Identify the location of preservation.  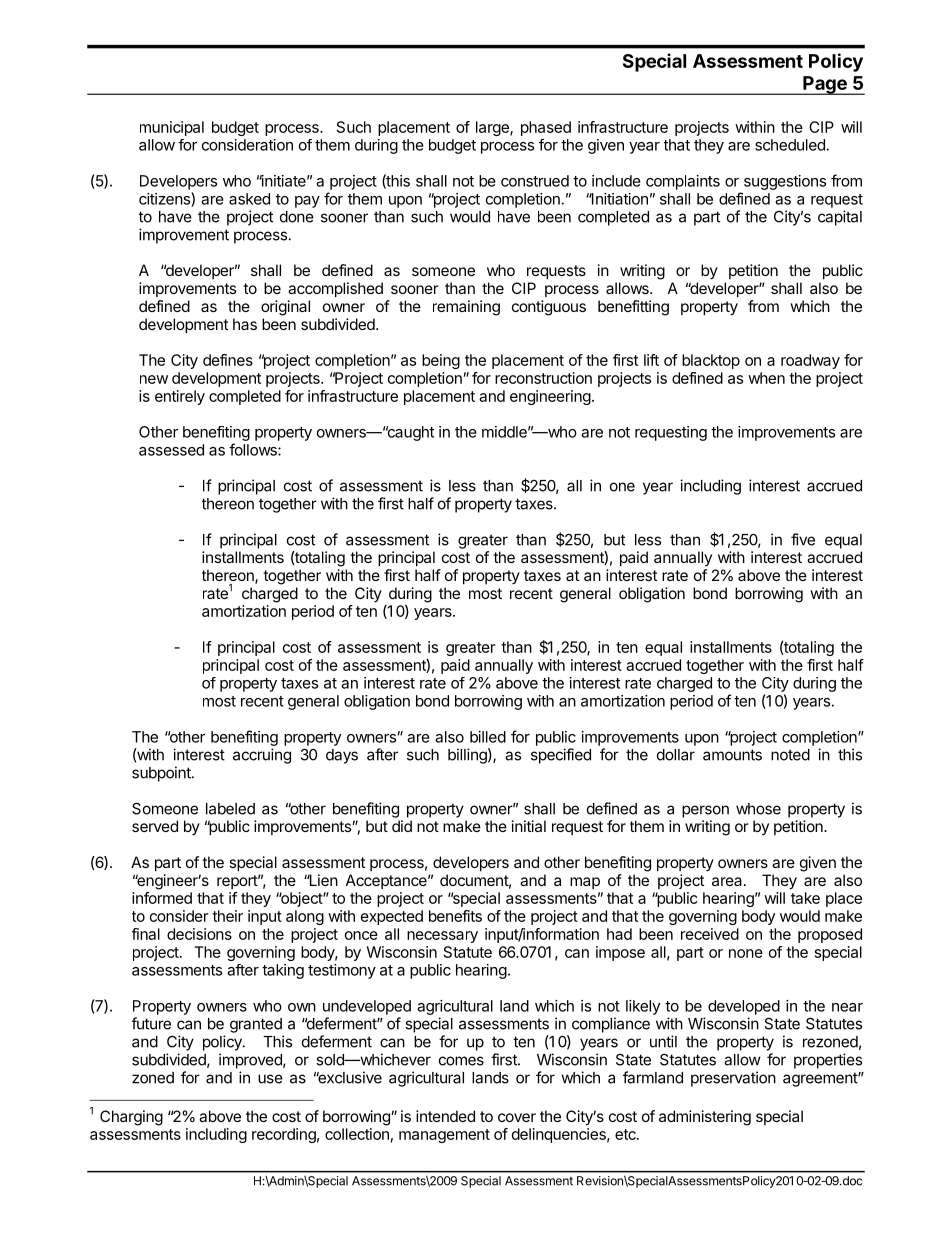
(733, 1079).
